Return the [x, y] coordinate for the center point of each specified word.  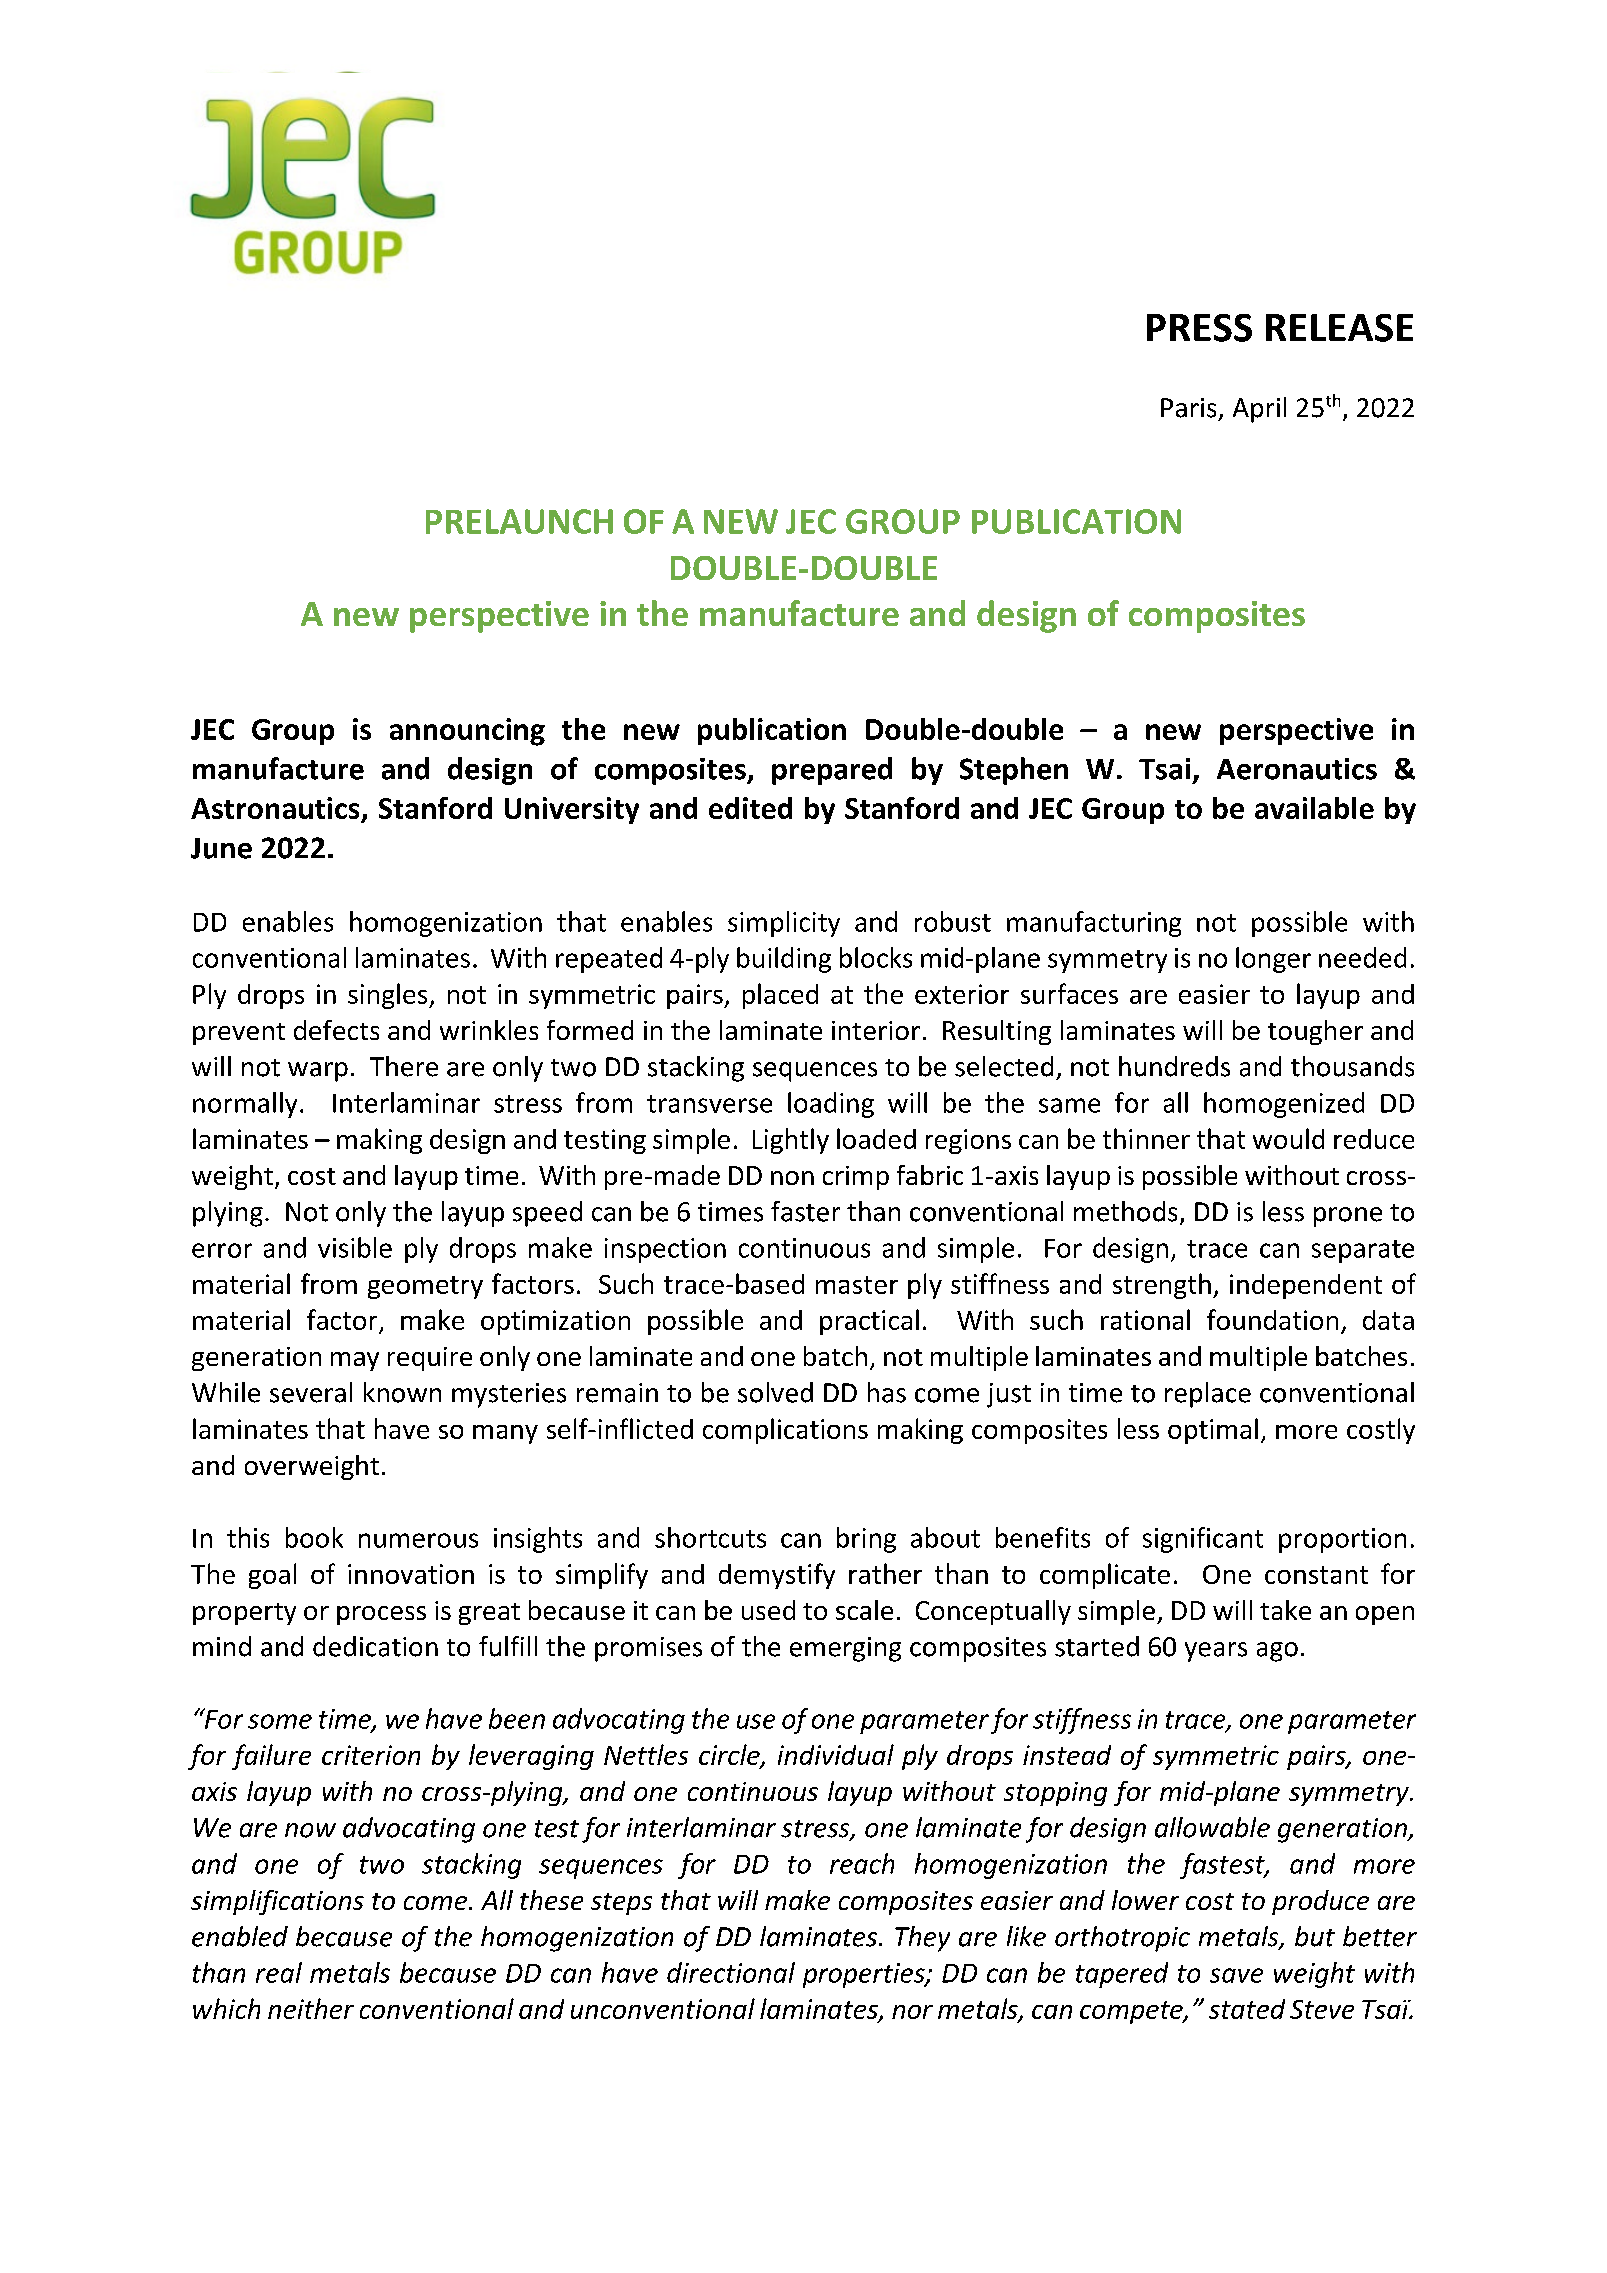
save [1236, 1975]
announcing [467, 732]
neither [311, 2008]
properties [865, 1975]
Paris [1188, 408]
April [1259, 410]
